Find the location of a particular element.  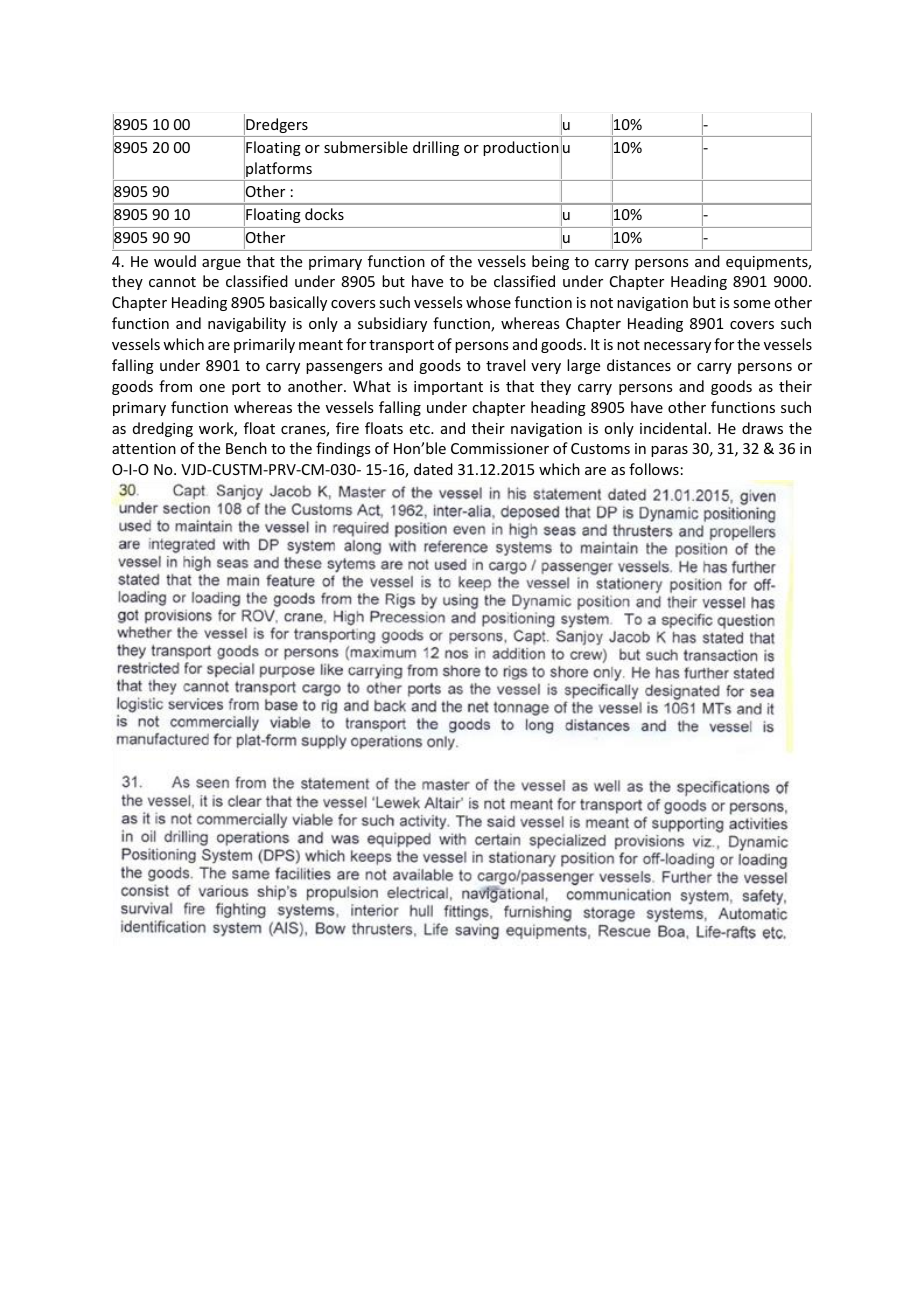

dated is located at coordinates (433, 469).
